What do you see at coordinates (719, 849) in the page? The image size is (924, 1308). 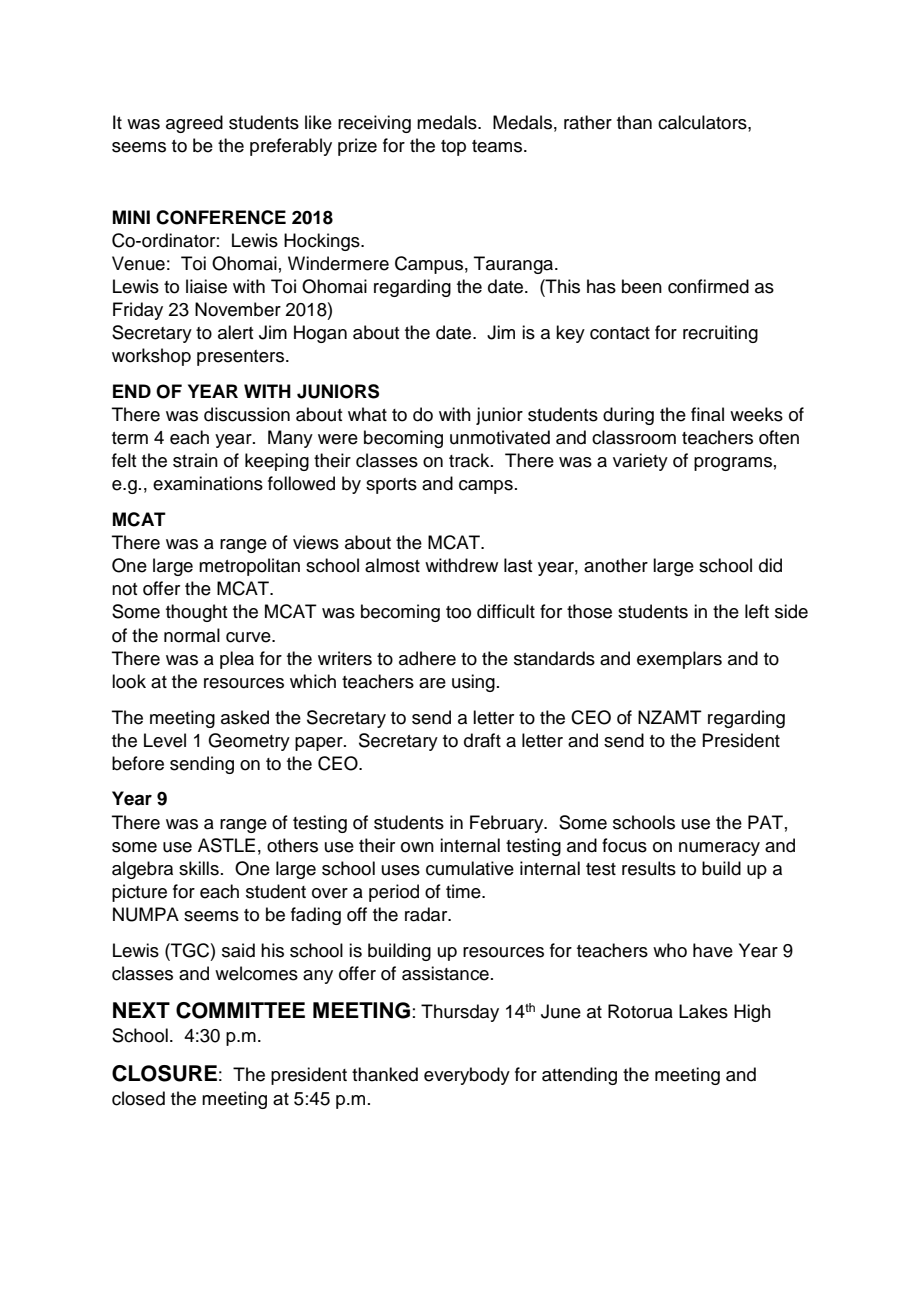 I see `numeracy` at bounding box center [719, 849].
